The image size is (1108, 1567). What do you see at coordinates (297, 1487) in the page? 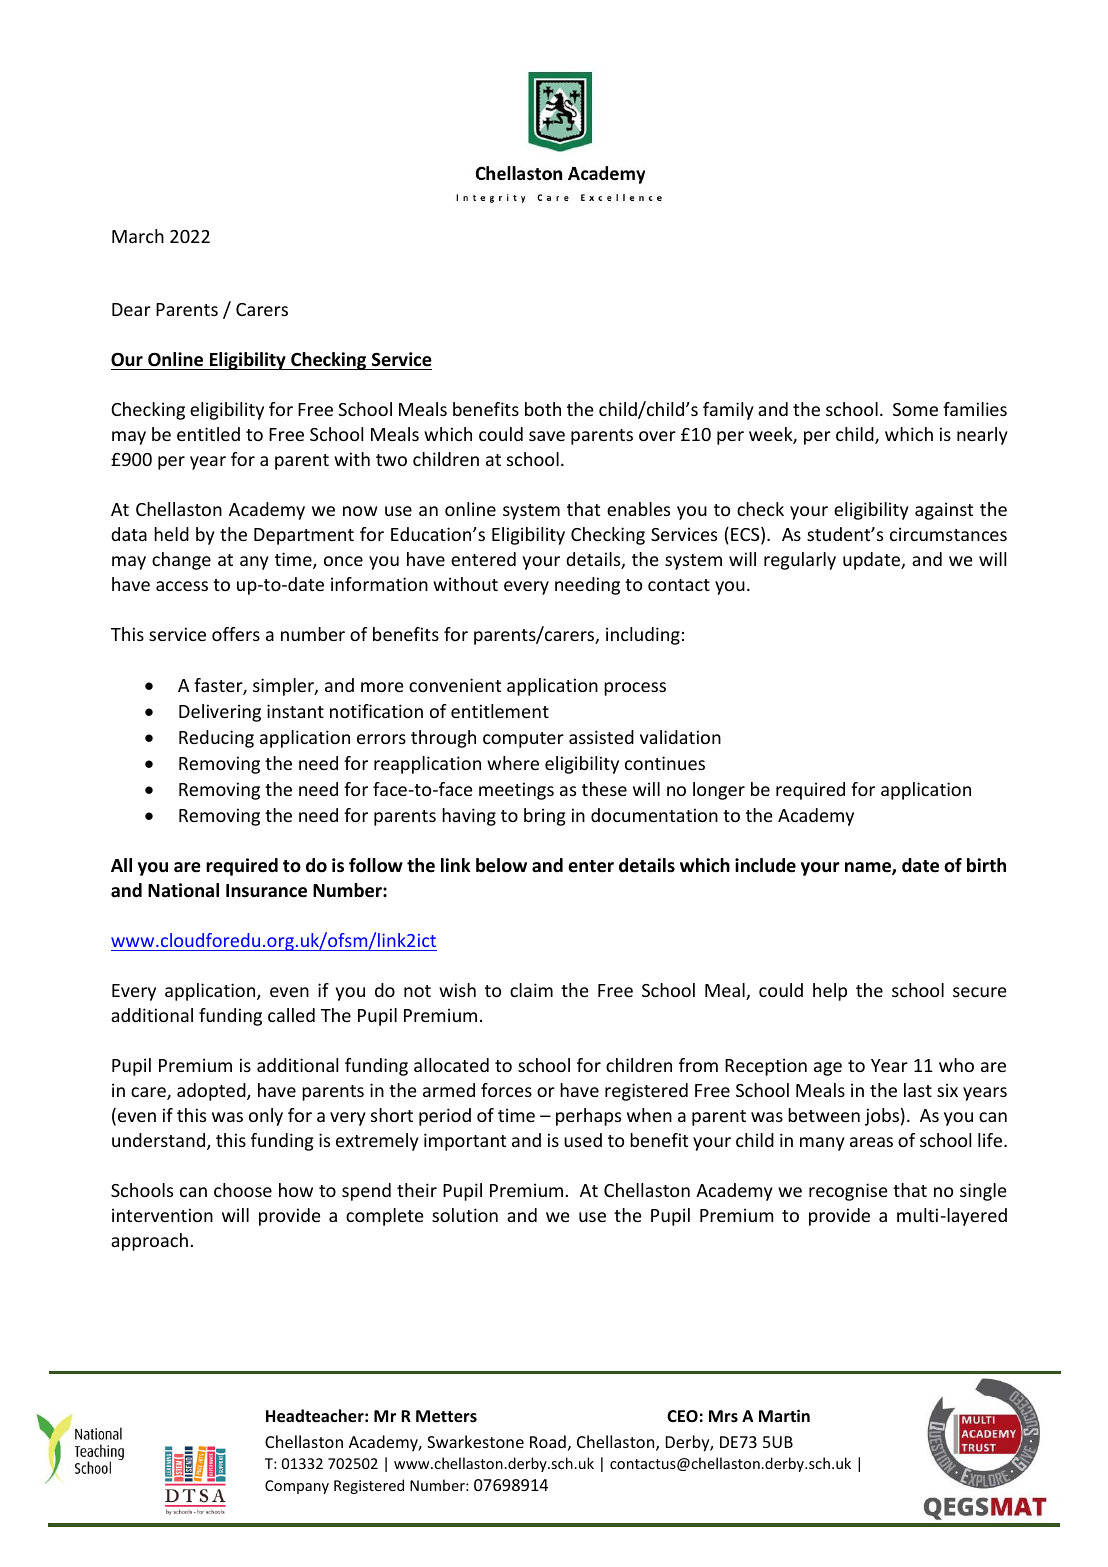
I see `Company` at bounding box center [297, 1487].
